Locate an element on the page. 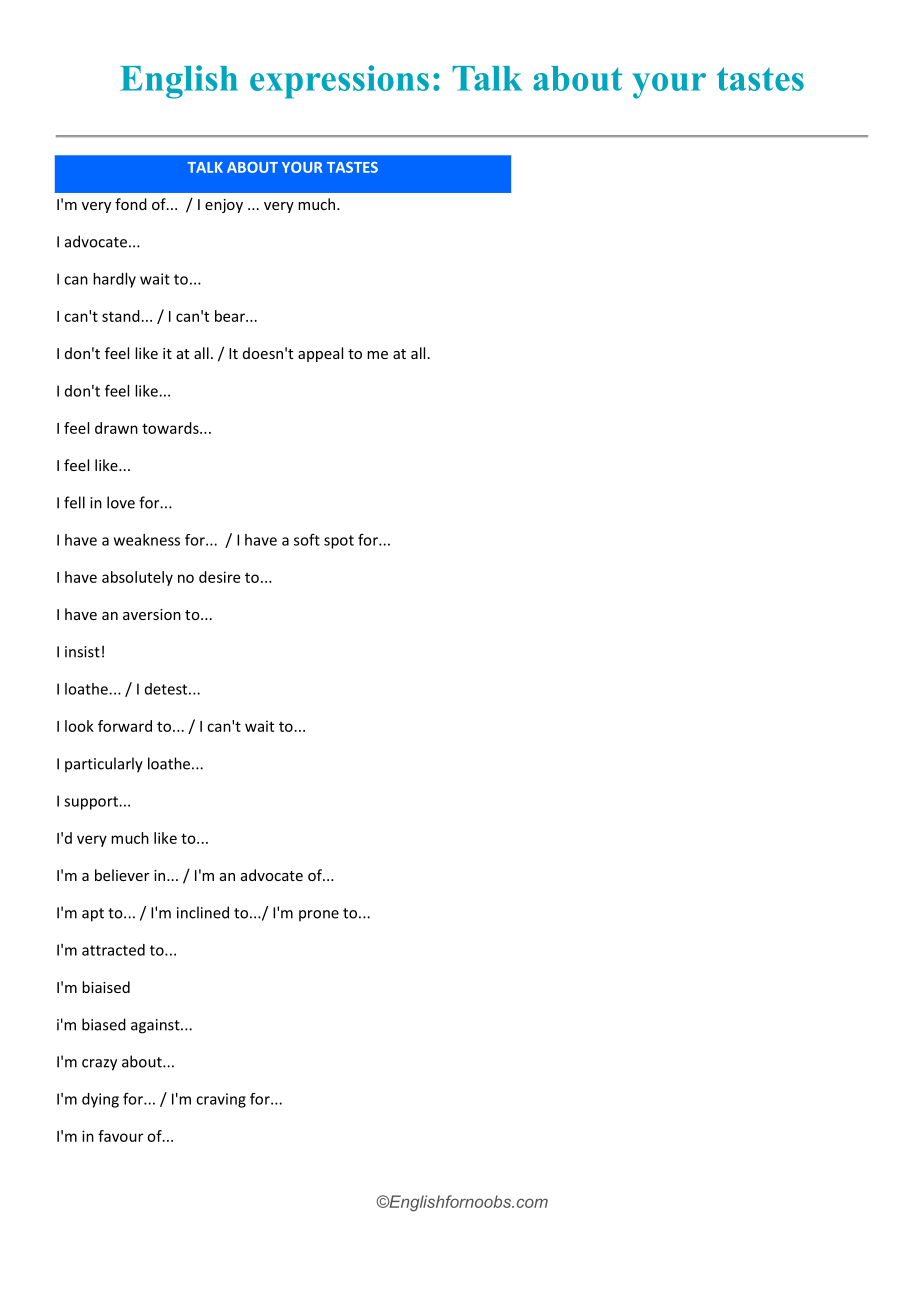 This image has height=1308, width=924. expressions is located at coordinates (339, 82).
